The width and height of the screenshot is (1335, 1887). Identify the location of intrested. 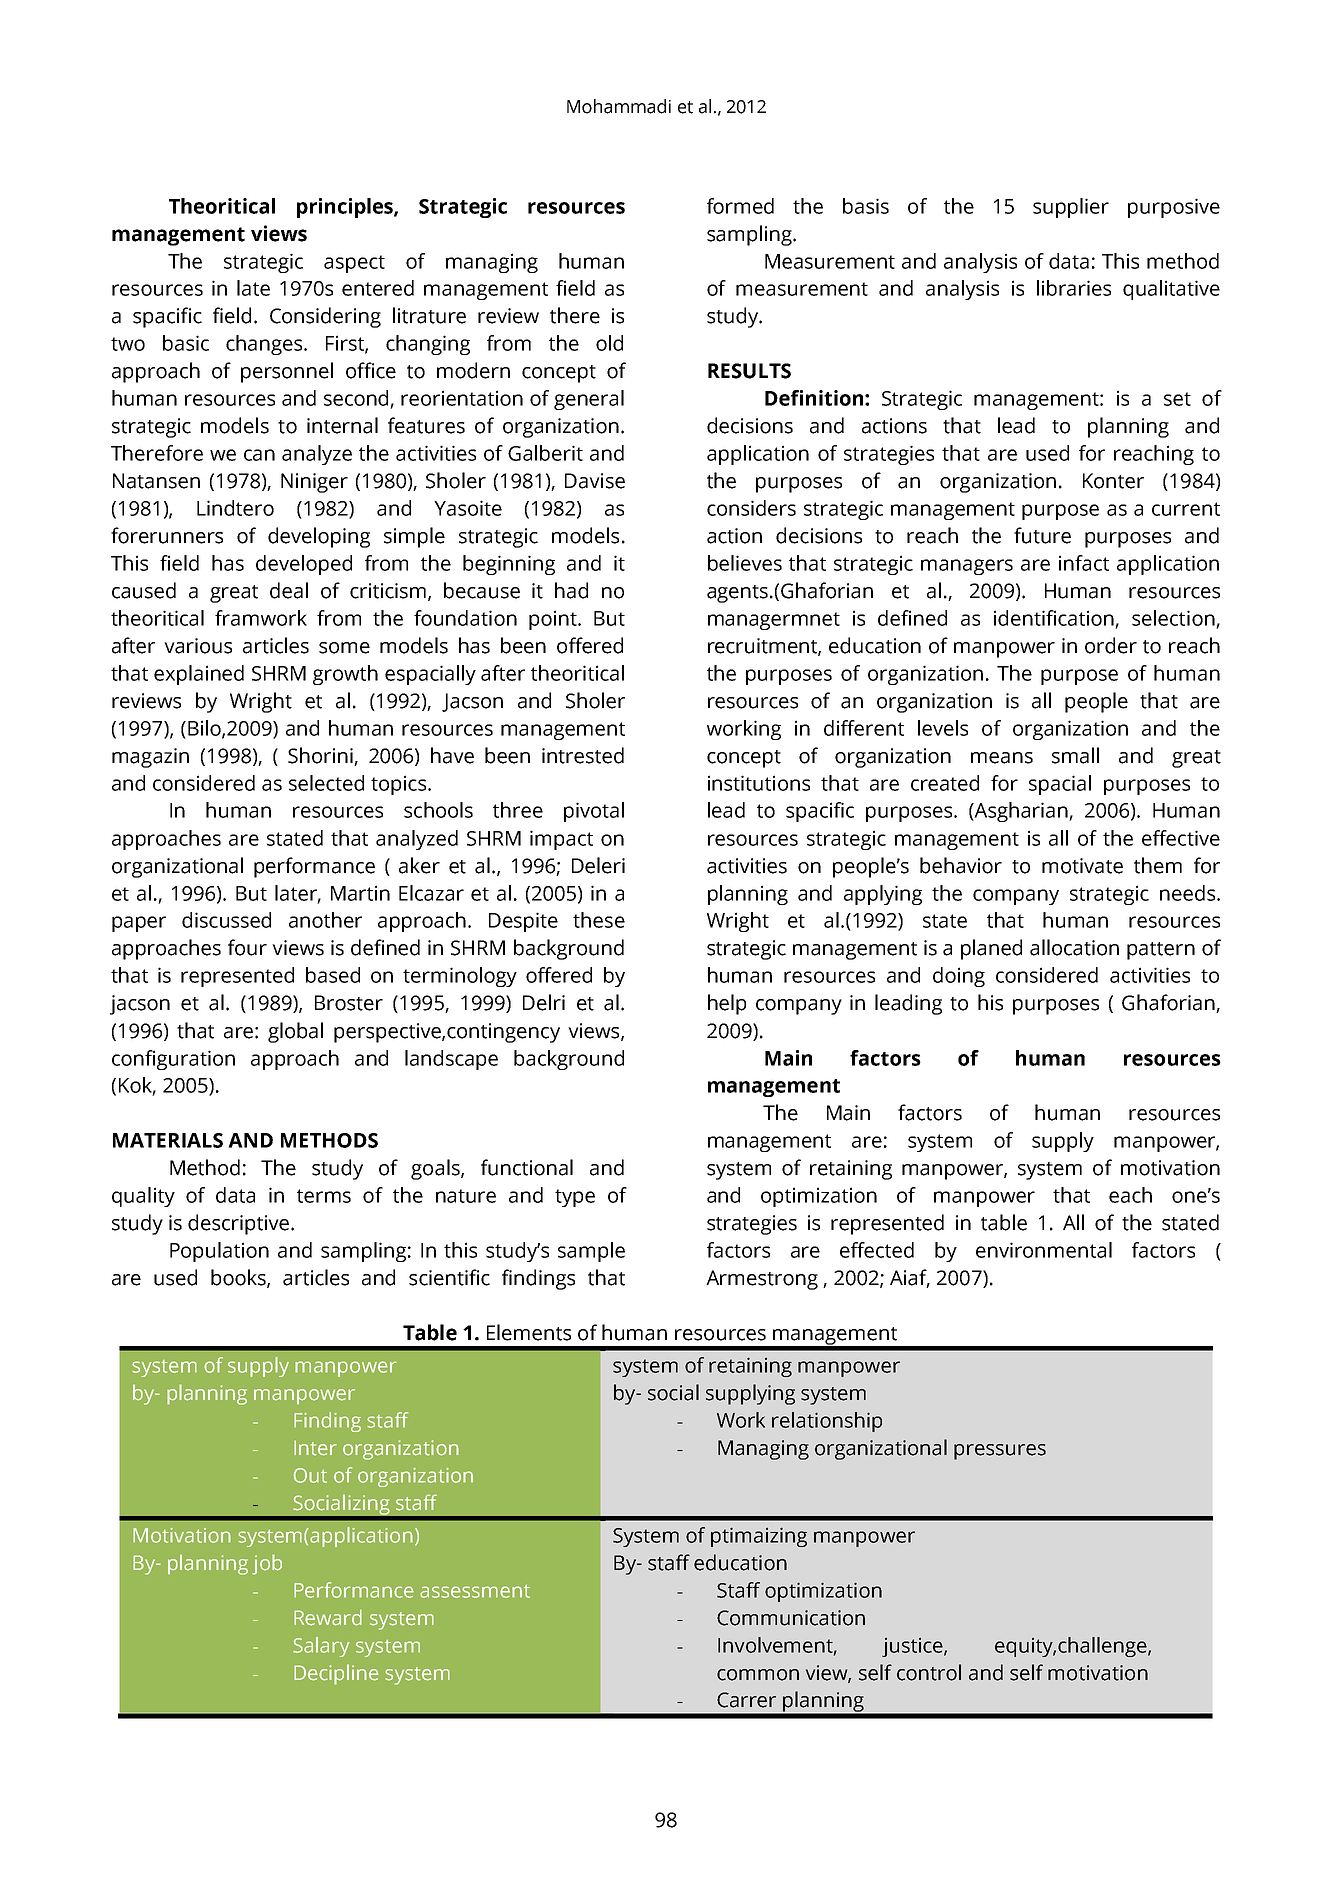
(583, 755).
